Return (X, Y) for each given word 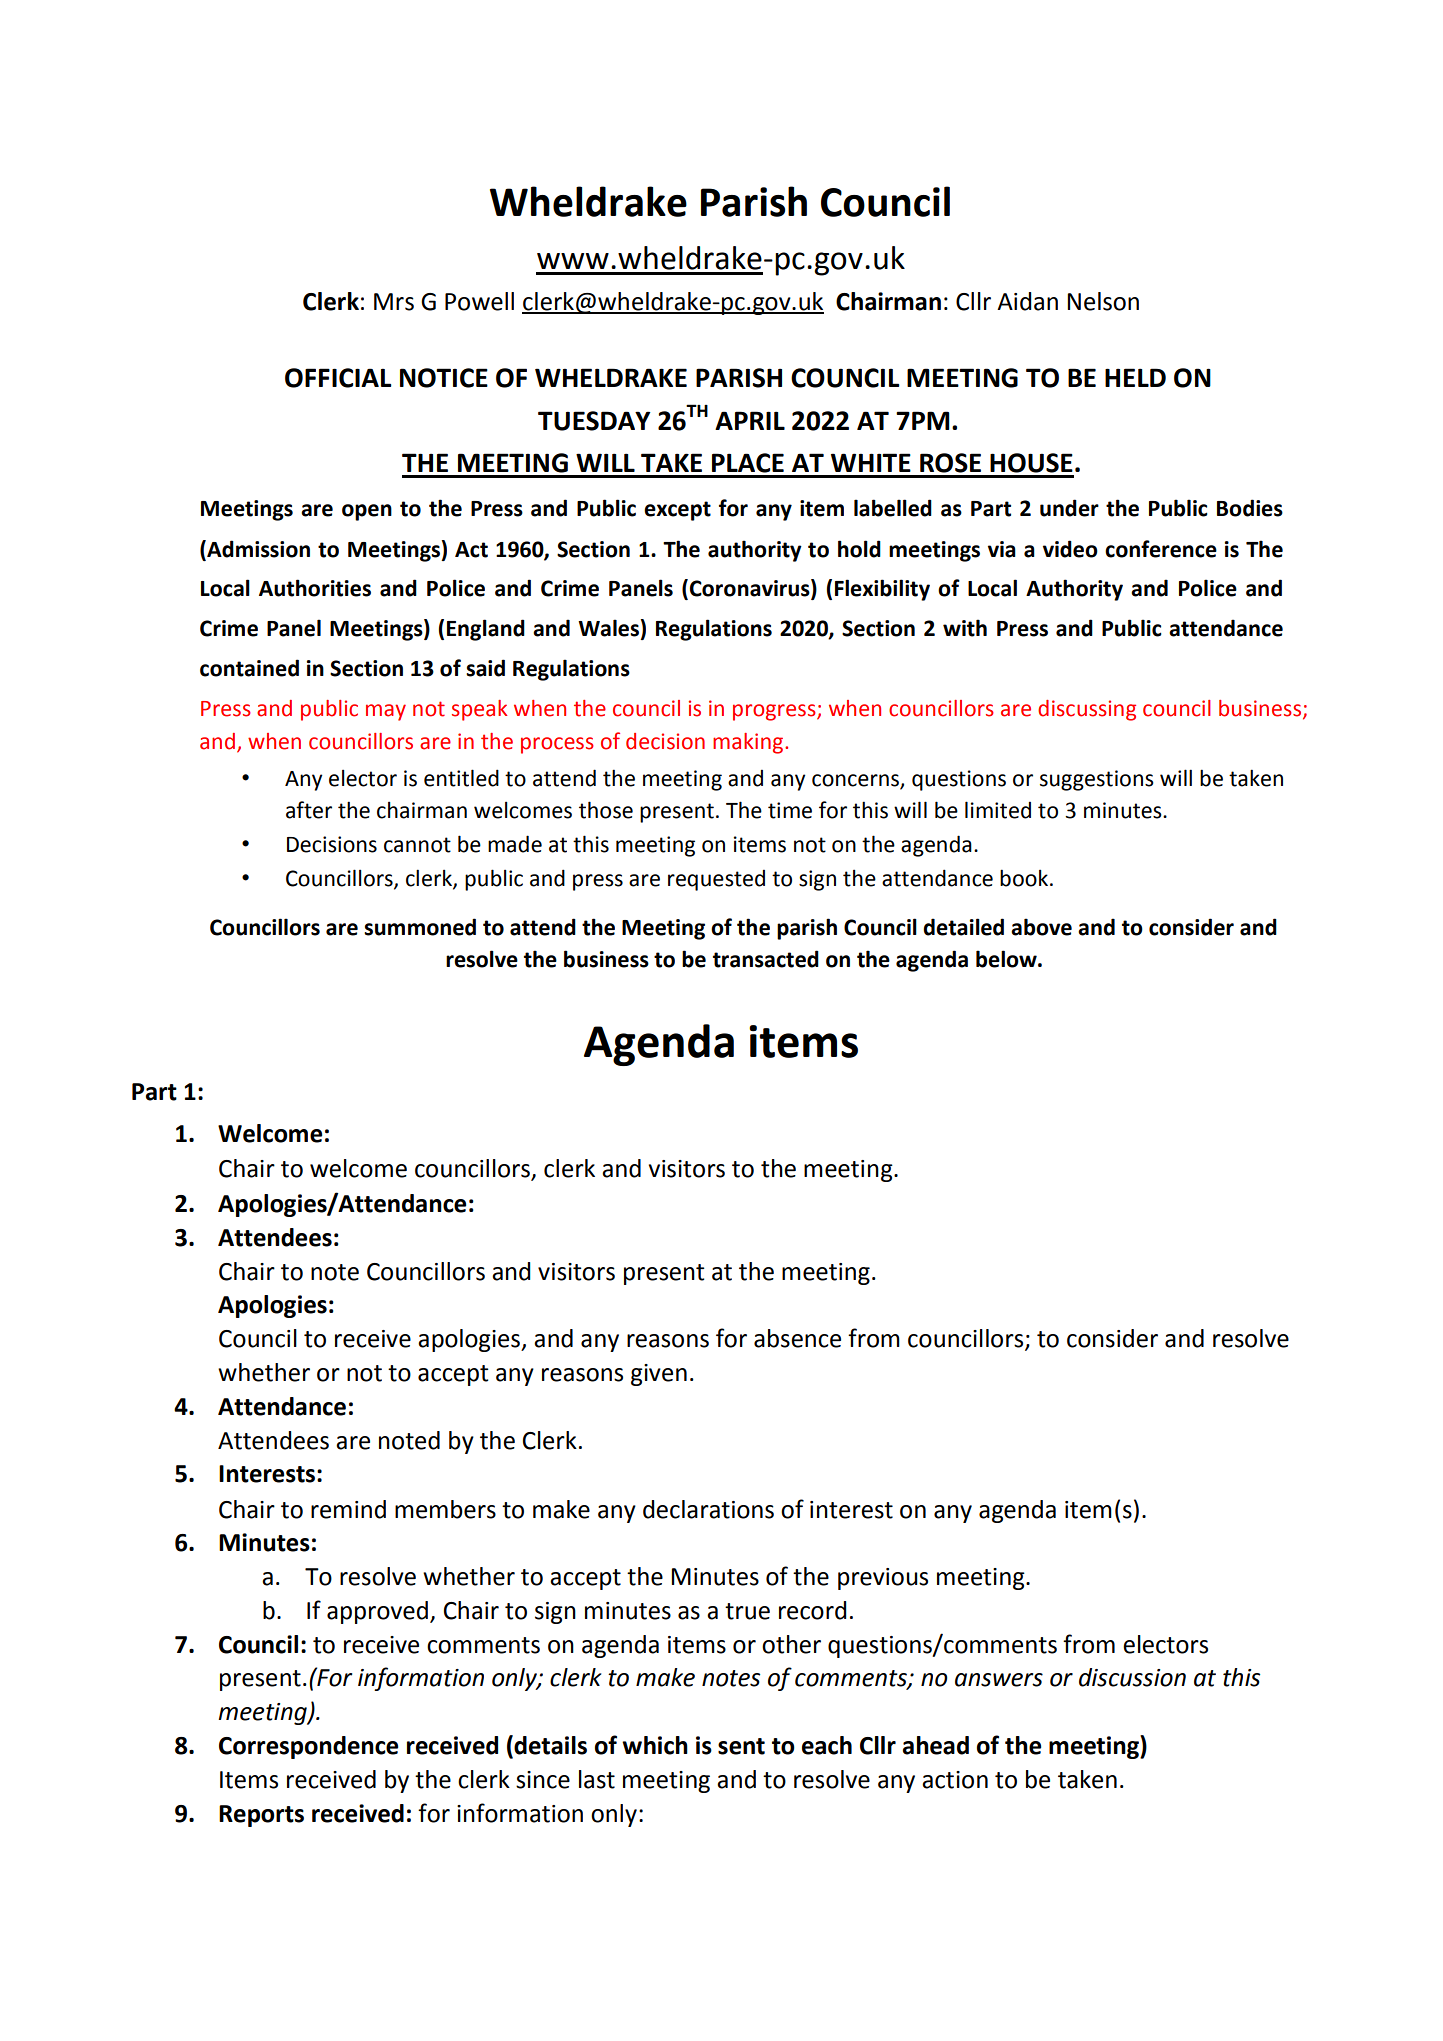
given (659, 1375)
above (1041, 927)
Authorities (315, 588)
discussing (1087, 710)
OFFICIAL (338, 378)
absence (797, 1338)
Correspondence (308, 1747)
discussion (1132, 1677)
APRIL (750, 420)
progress (775, 712)
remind (348, 1509)
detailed (963, 927)
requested (716, 880)
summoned (420, 927)
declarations (708, 1509)
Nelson (1103, 301)
